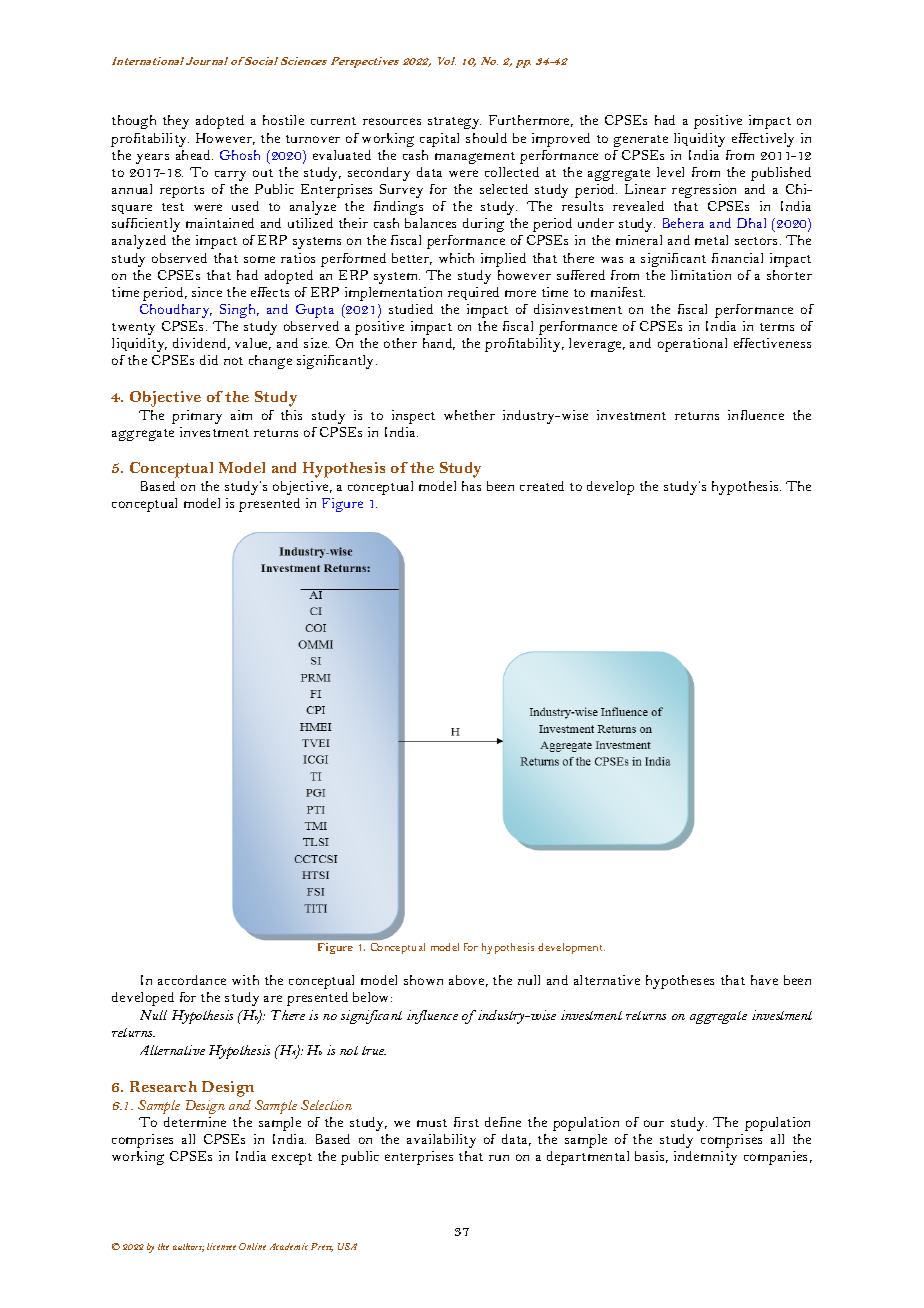  I want to click on licensee, so click(221, 1246).
